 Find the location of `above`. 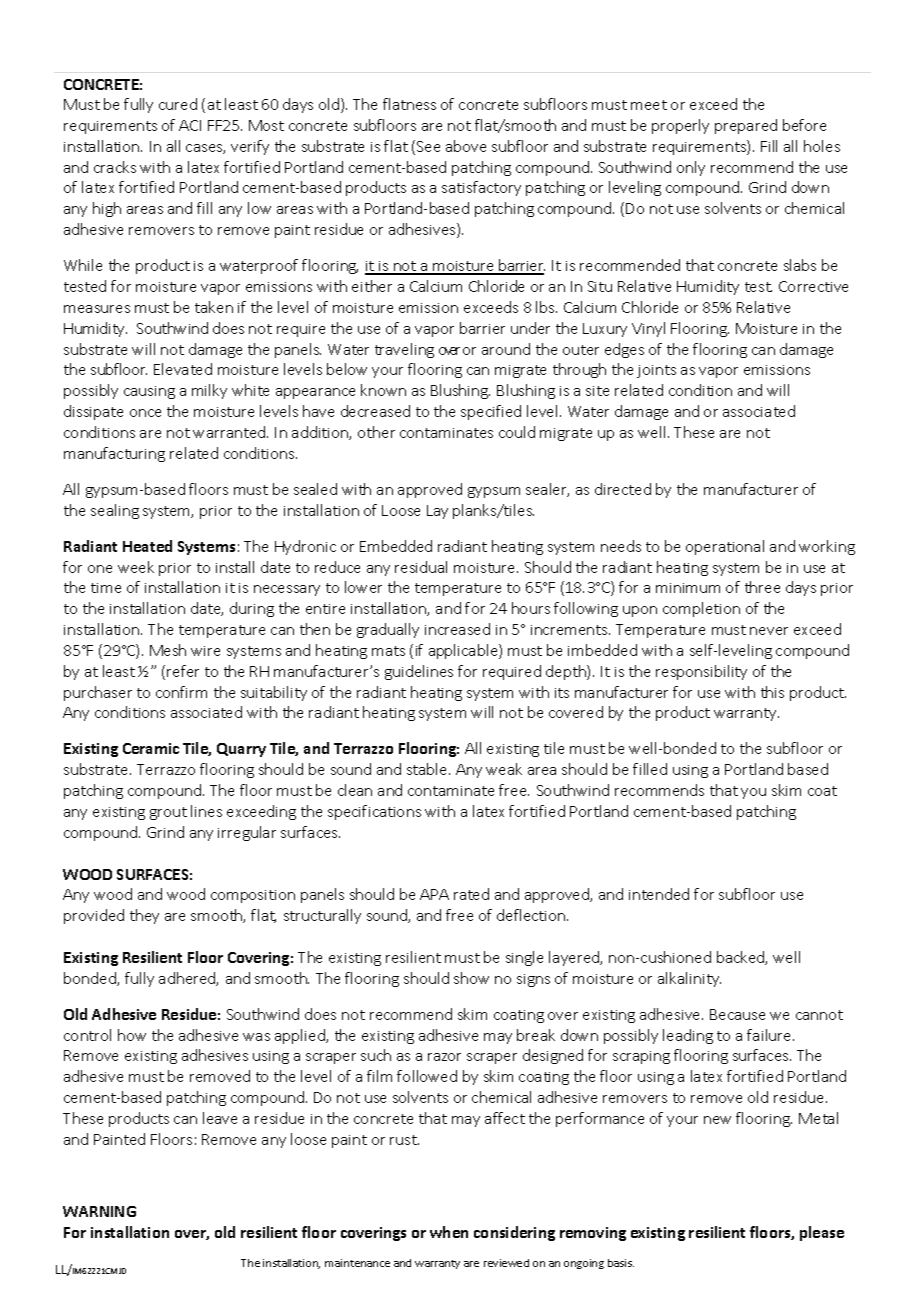

above is located at coordinates (466, 146).
